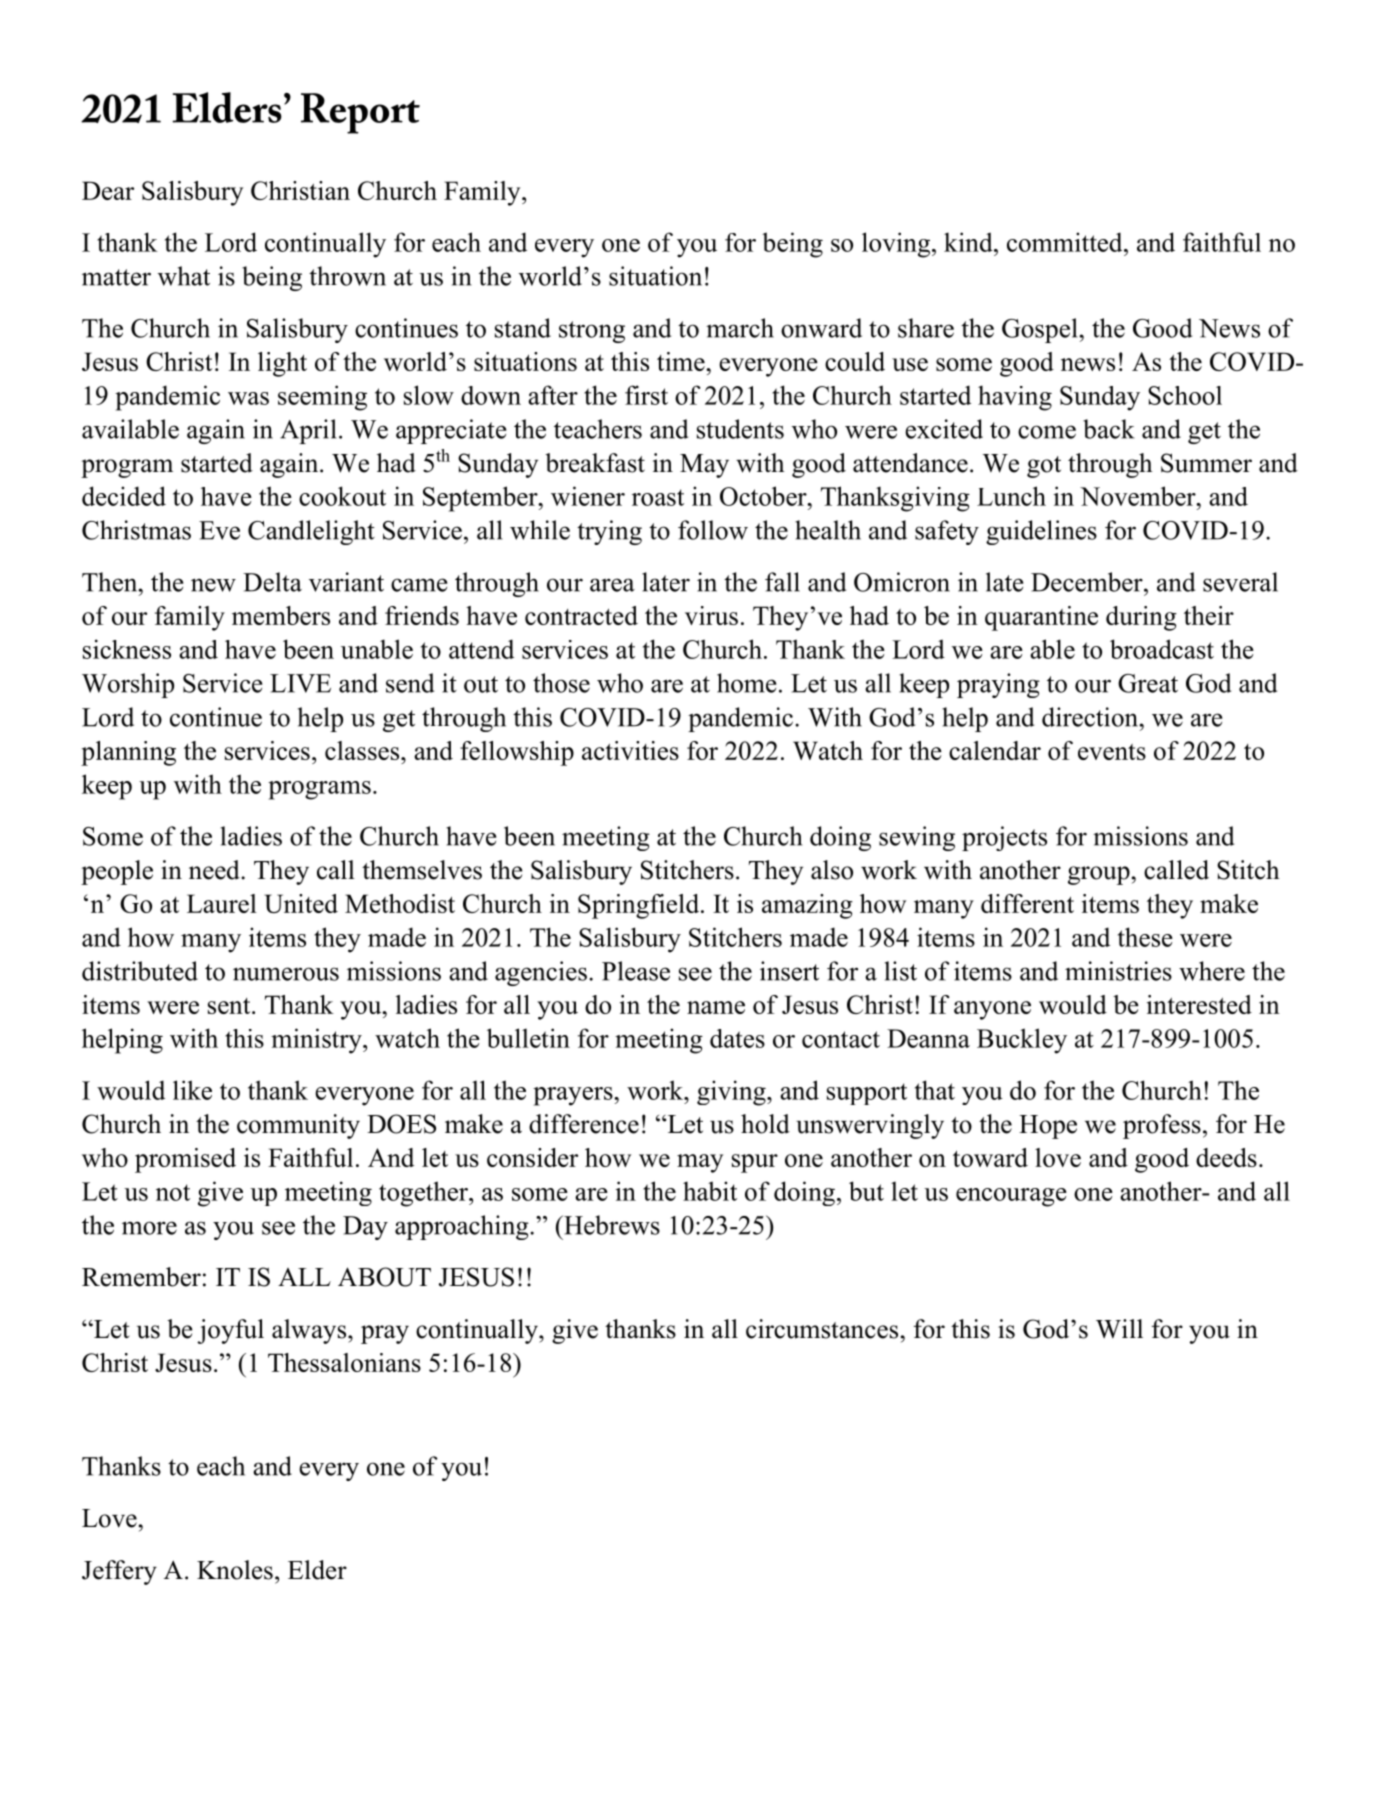  What do you see at coordinates (215, 870) in the page?
I see `need` at bounding box center [215, 870].
